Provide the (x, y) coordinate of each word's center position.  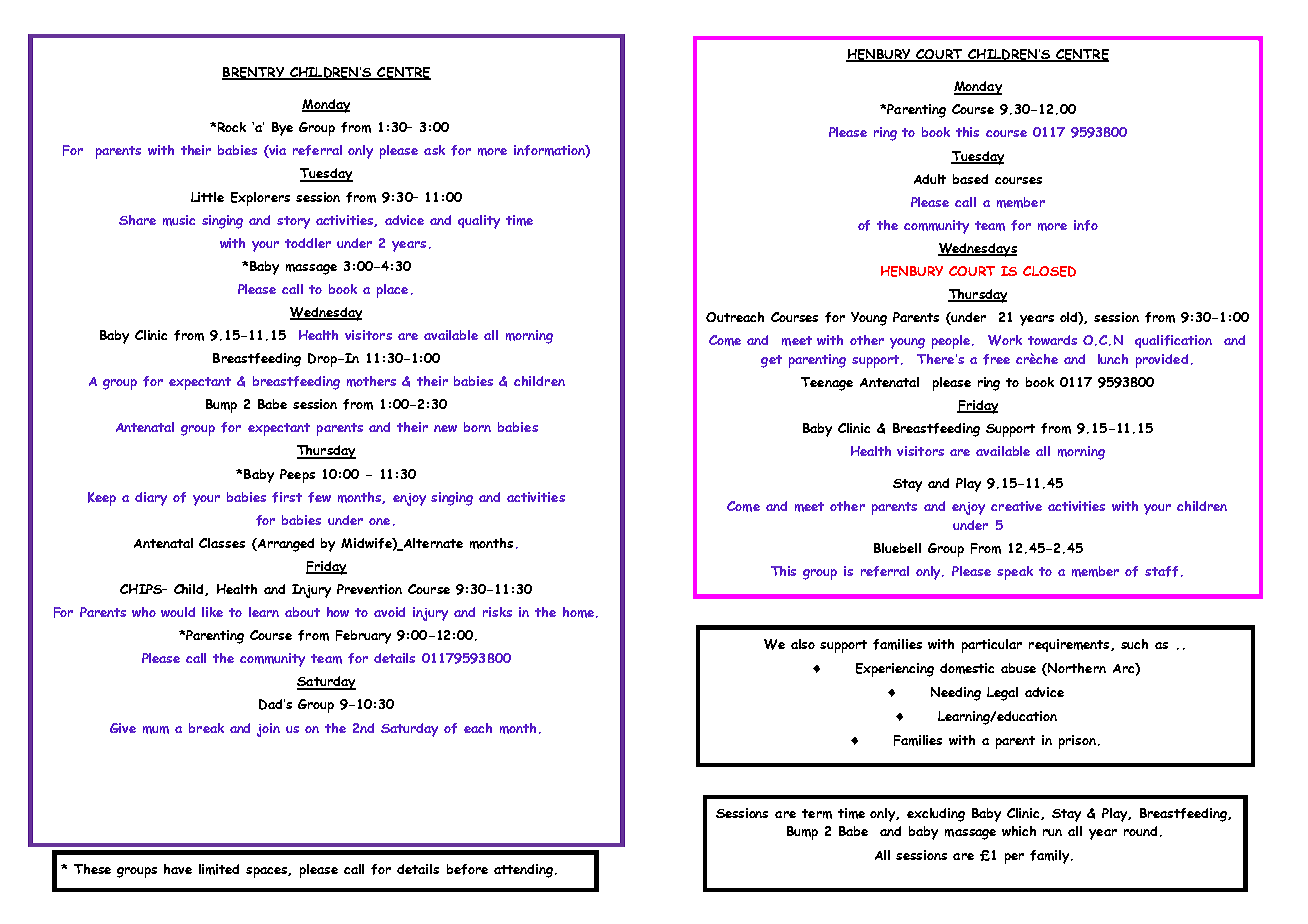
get (771, 361)
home (578, 612)
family (1051, 857)
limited (219, 869)
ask (434, 150)
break (206, 728)
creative (1016, 506)
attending (525, 871)
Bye (282, 129)
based (970, 179)
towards (1052, 340)
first (287, 497)
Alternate (432, 544)
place (392, 291)
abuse (1018, 668)
